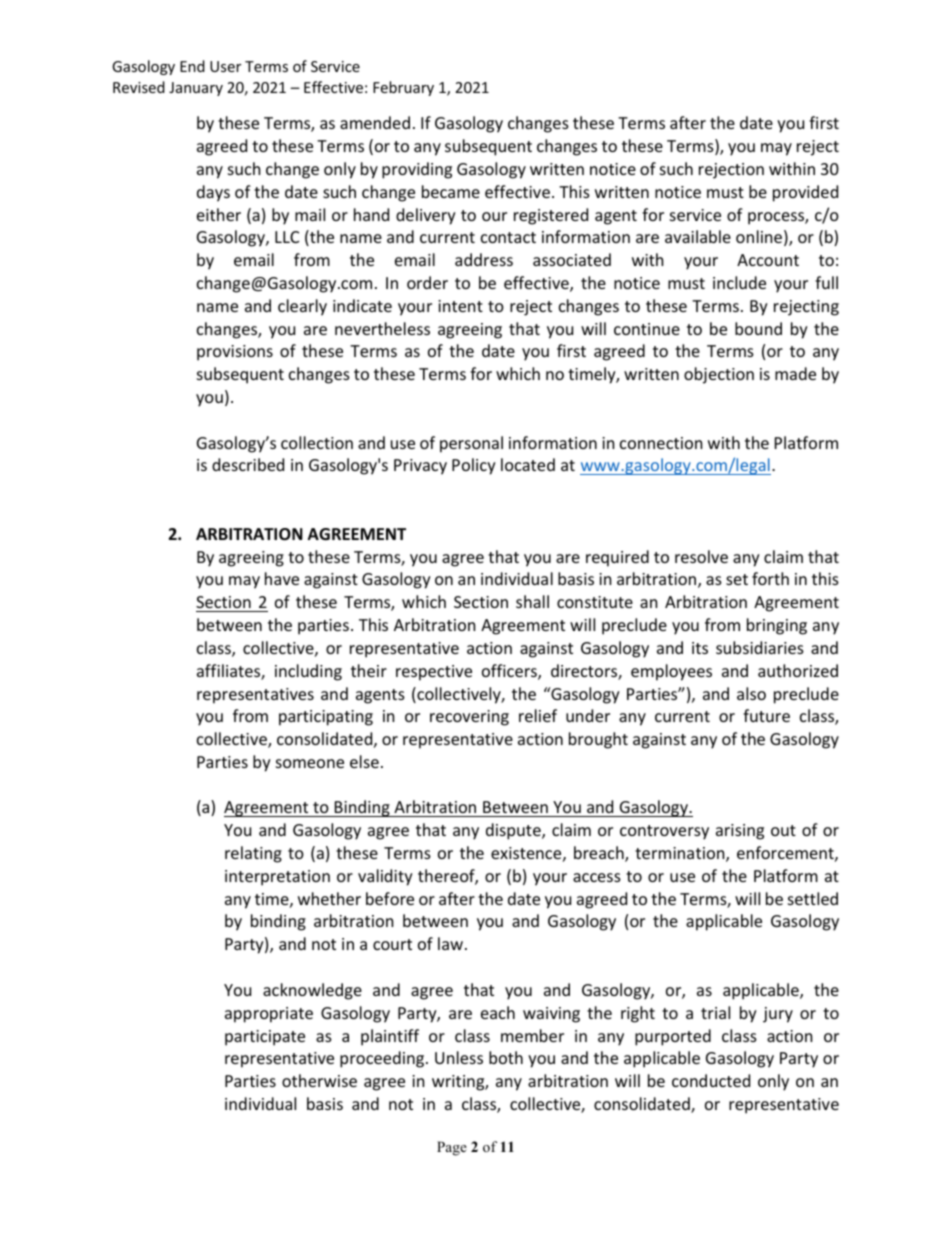  What do you see at coordinates (514, 831) in the image?
I see `dispute` at bounding box center [514, 831].
